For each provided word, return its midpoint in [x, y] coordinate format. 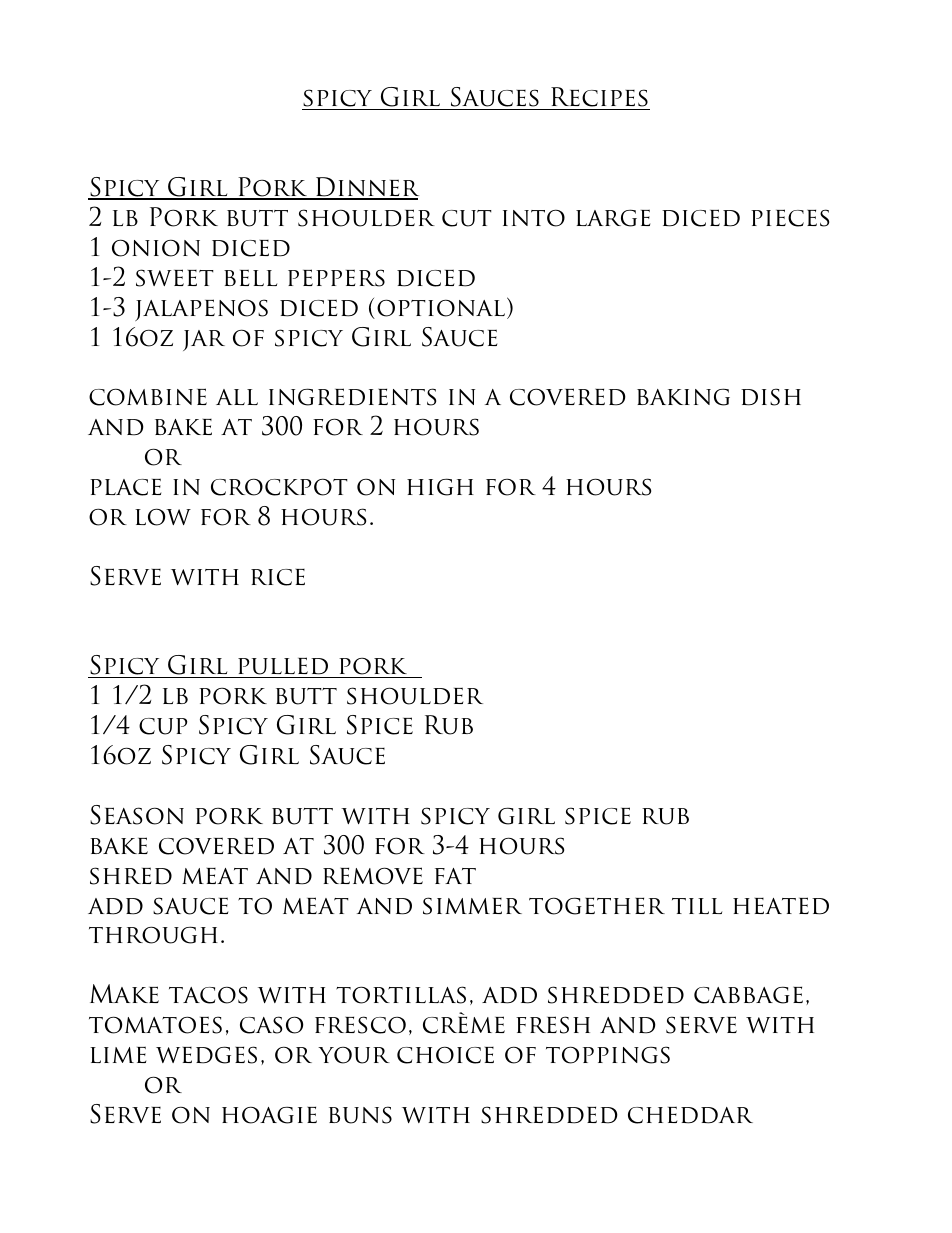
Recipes [599, 98]
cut [467, 218]
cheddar [690, 1115]
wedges [206, 1055]
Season [137, 815]
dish [771, 397]
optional [441, 308]
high [440, 487]
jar [204, 340]
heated [781, 906]
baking [683, 397]
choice [445, 1055]
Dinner [366, 188]
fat [455, 876]
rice [278, 577]
